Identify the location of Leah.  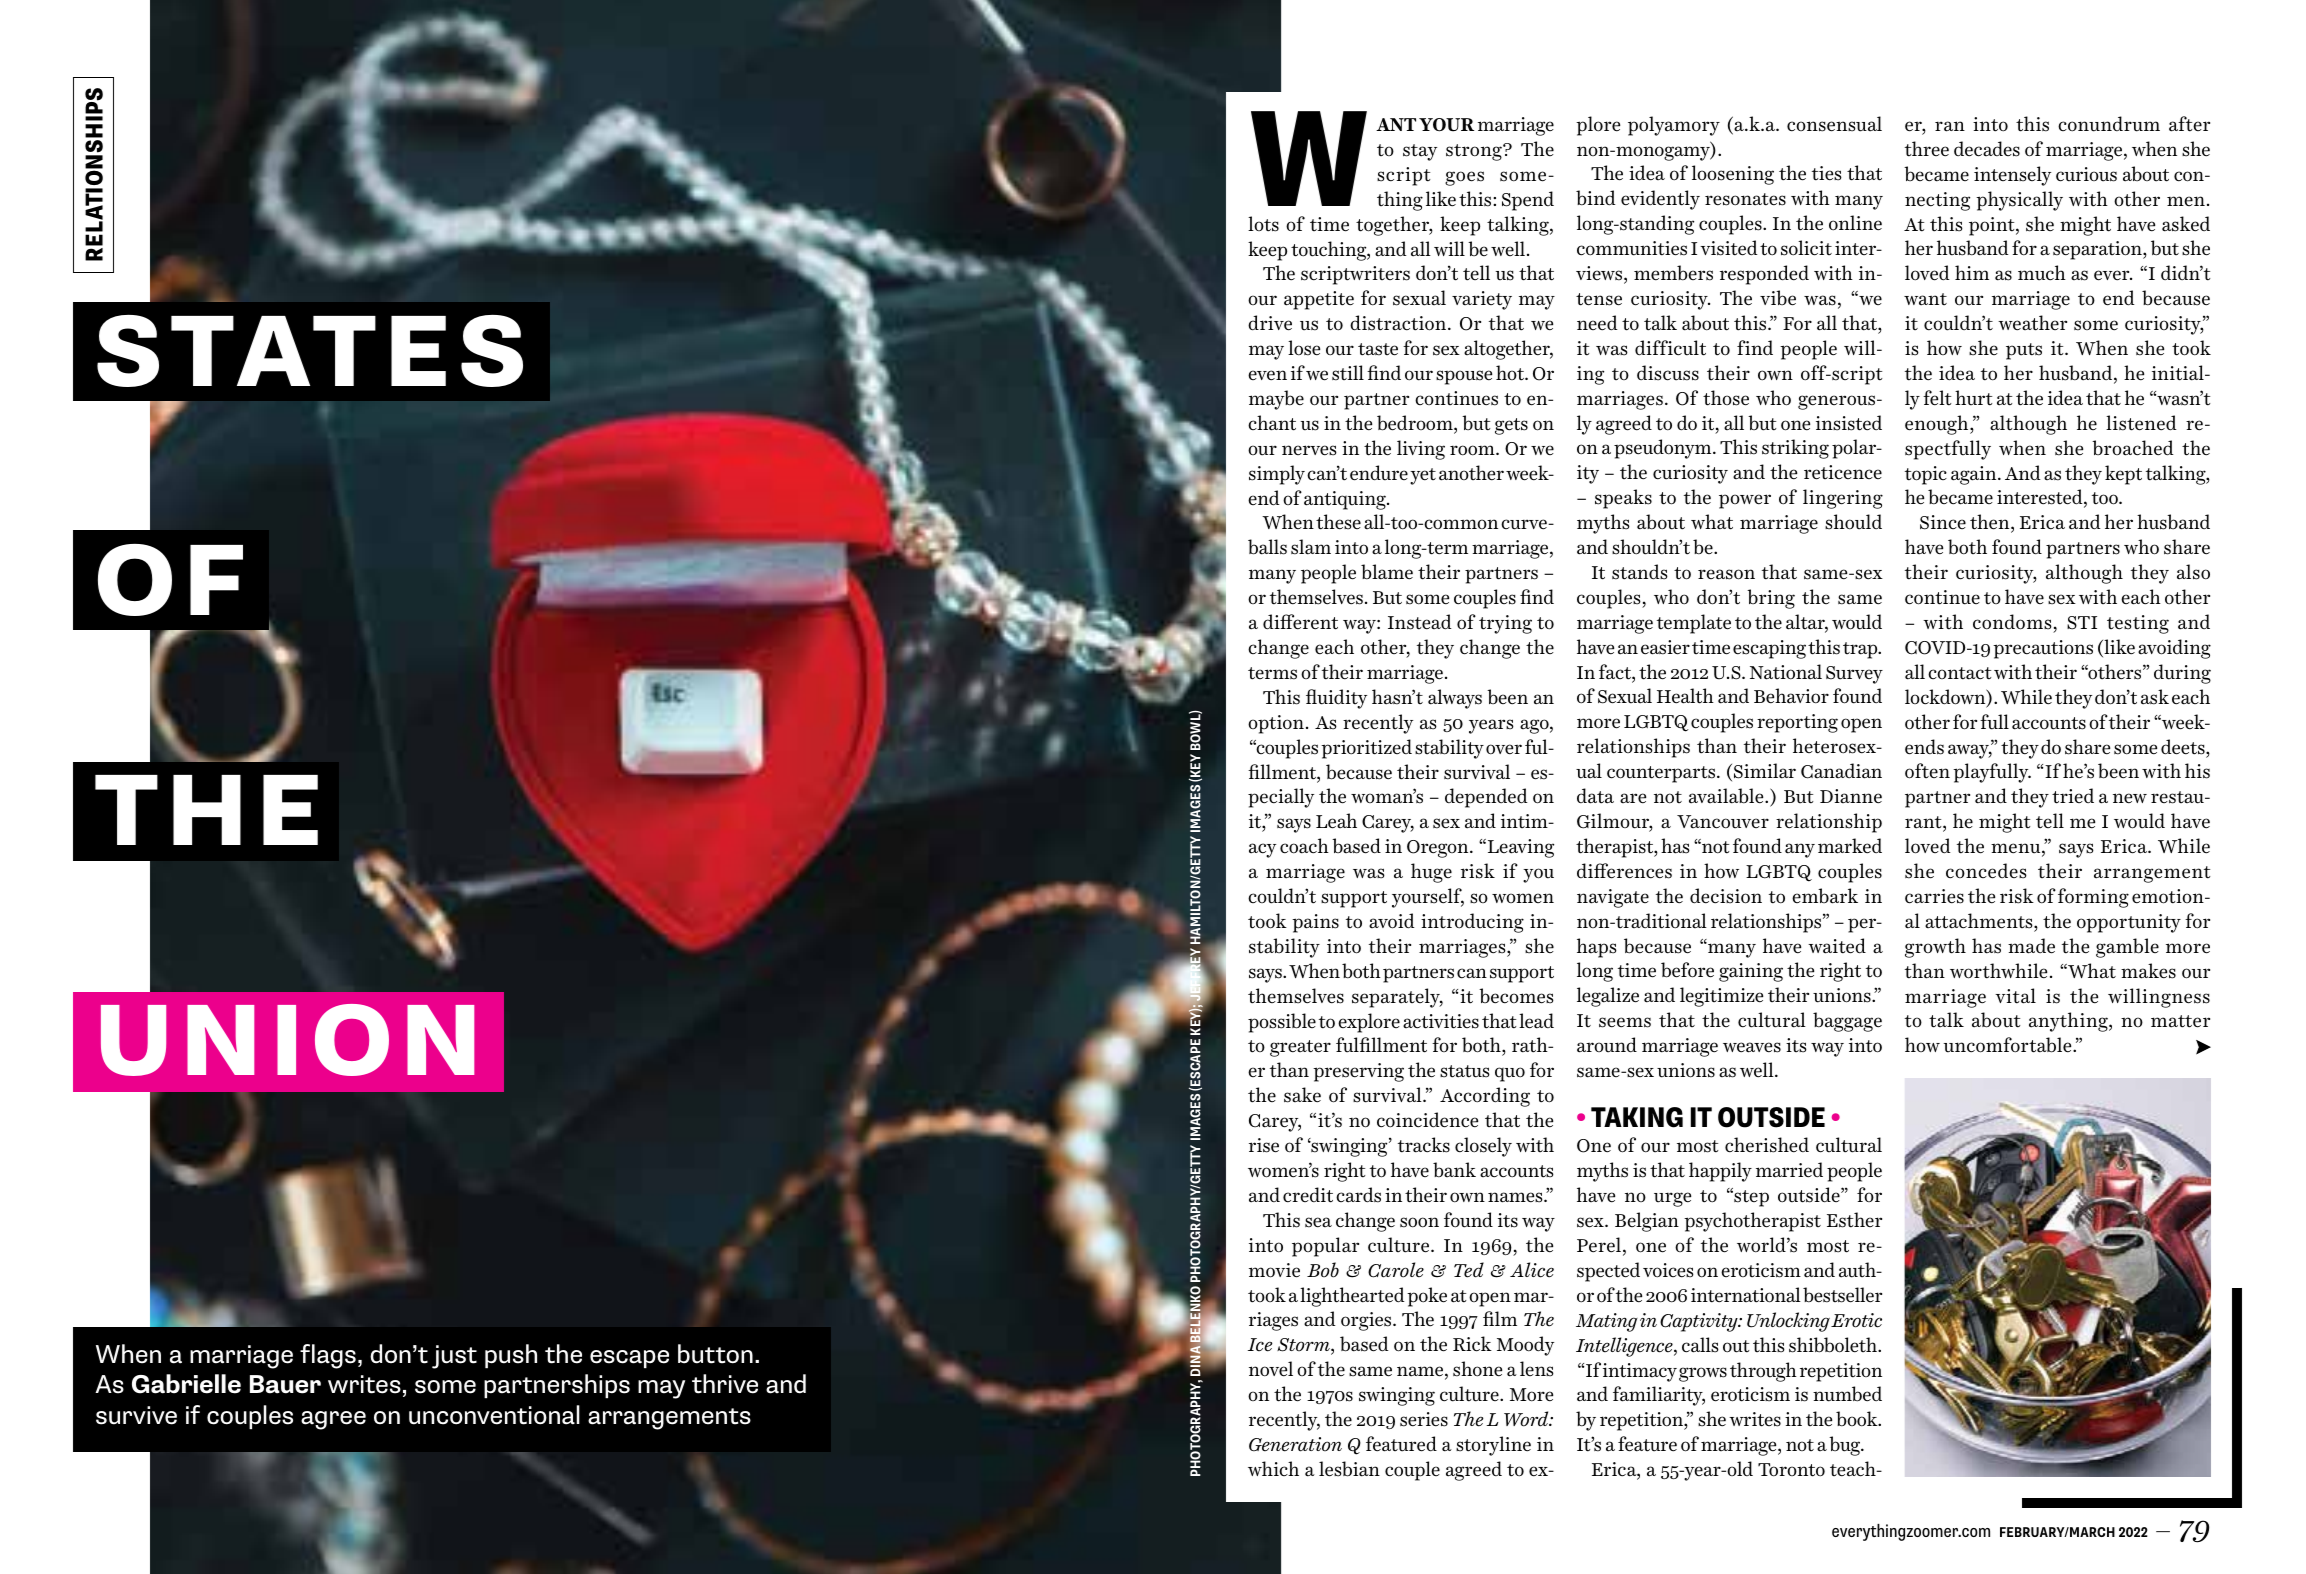
(1336, 821).
